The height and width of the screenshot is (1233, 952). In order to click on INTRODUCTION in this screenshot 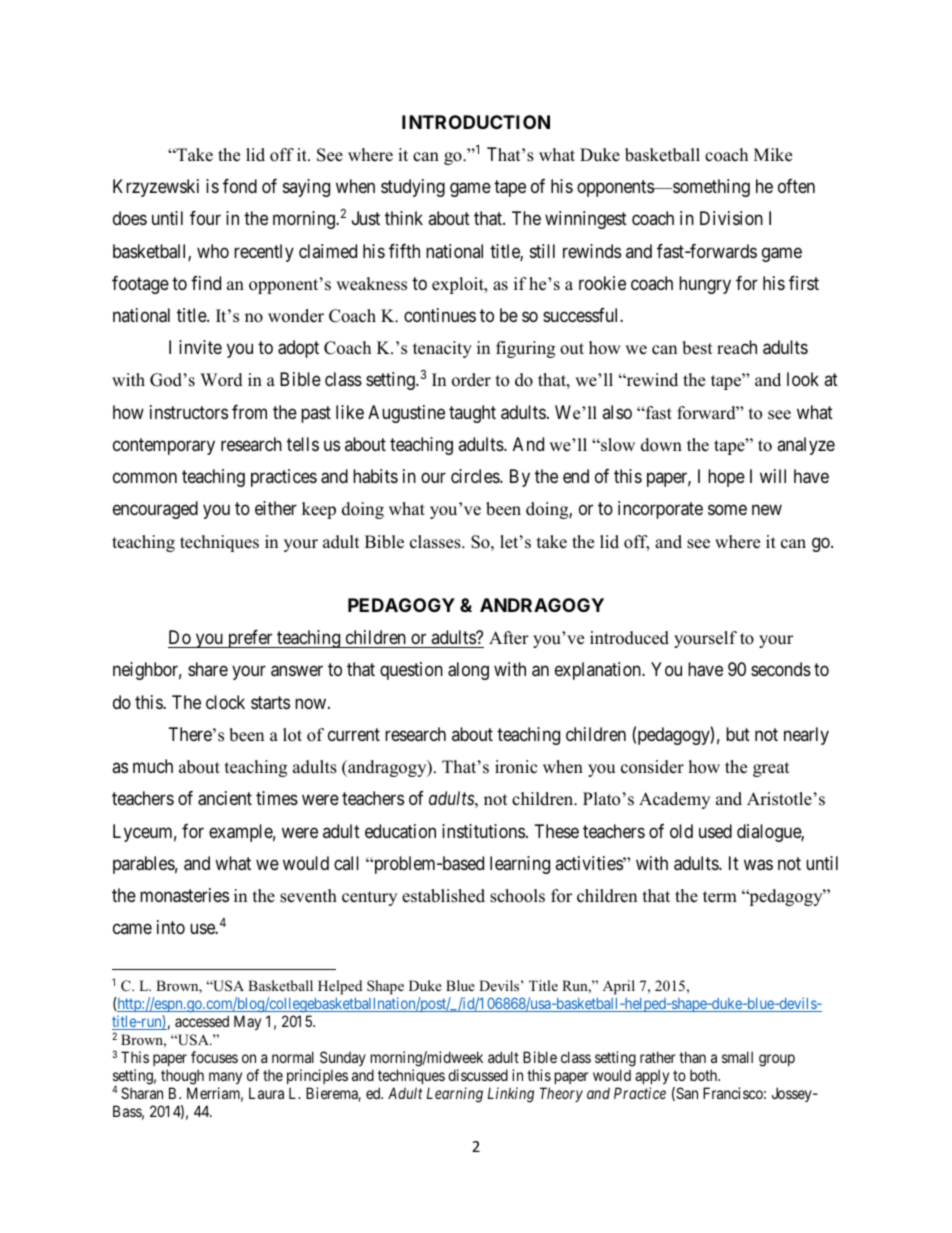, I will do `click(476, 122)`.
